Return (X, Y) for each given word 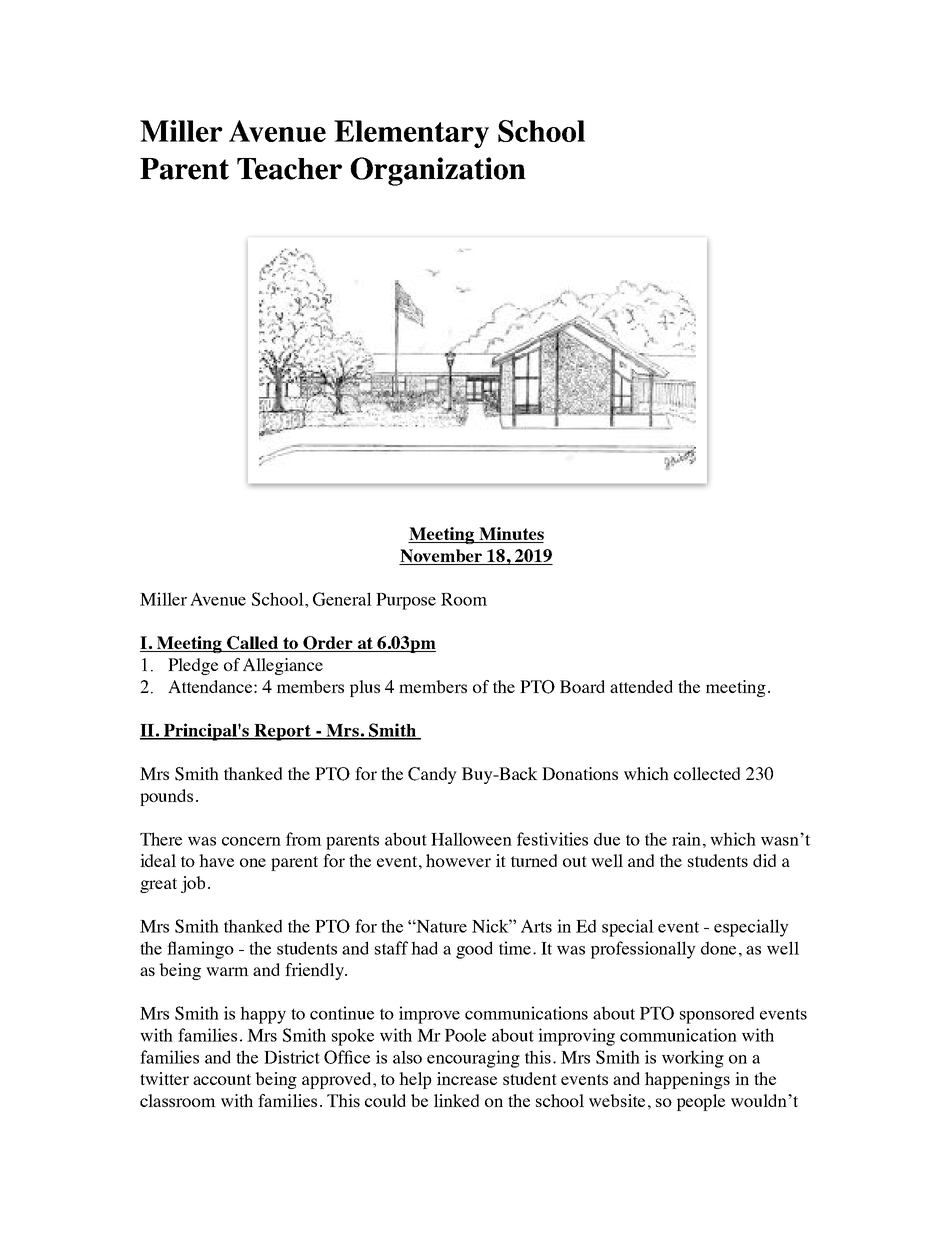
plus (365, 688)
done (718, 948)
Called (252, 644)
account (222, 1079)
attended (641, 686)
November (442, 557)
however (458, 860)
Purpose (406, 601)
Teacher (289, 169)
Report (282, 732)
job (193, 884)
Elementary (411, 134)
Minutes (510, 535)
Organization (438, 171)
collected (707, 773)
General (342, 599)
